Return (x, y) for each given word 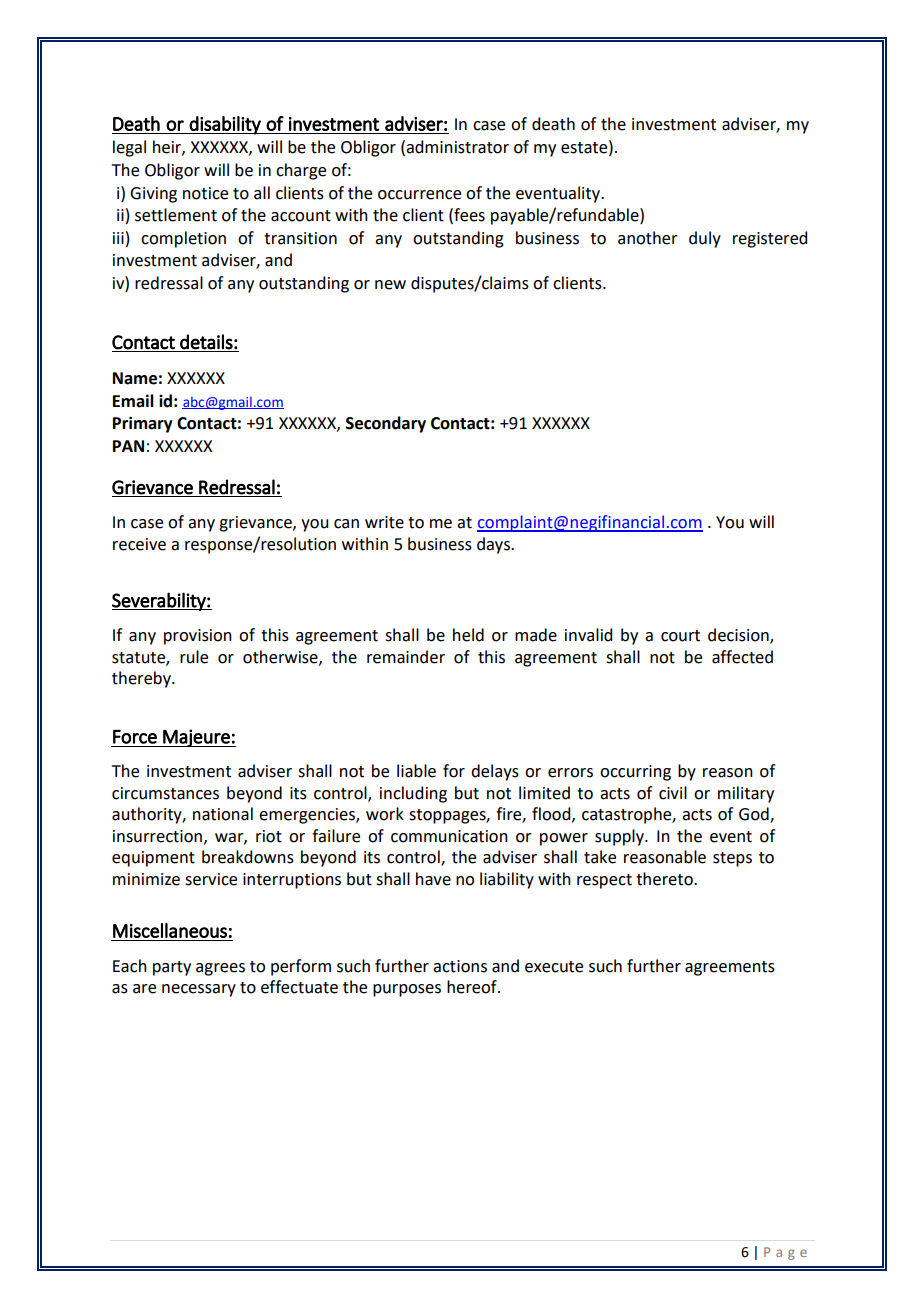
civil (673, 793)
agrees (220, 969)
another (648, 238)
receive (139, 544)
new (390, 285)
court (680, 636)
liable (416, 771)
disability (225, 125)
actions (460, 966)
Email (133, 401)
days (494, 545)
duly (705, 239)
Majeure (196, 738)
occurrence (419, 195)
